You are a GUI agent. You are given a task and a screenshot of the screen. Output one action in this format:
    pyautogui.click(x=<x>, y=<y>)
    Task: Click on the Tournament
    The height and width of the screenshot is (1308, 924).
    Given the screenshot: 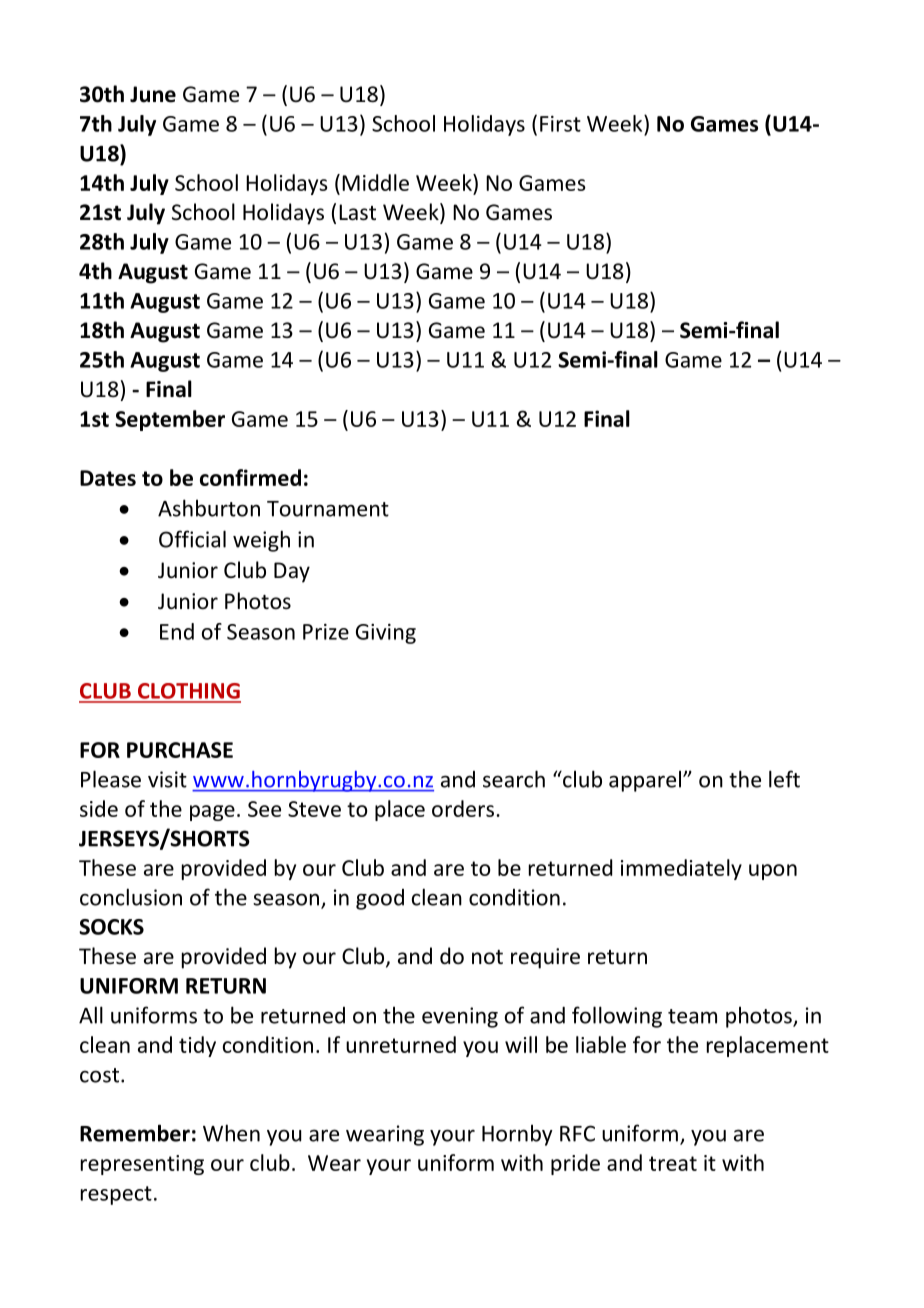 What is the action you would take?
    pyautogui.click(x=328, y=509)
